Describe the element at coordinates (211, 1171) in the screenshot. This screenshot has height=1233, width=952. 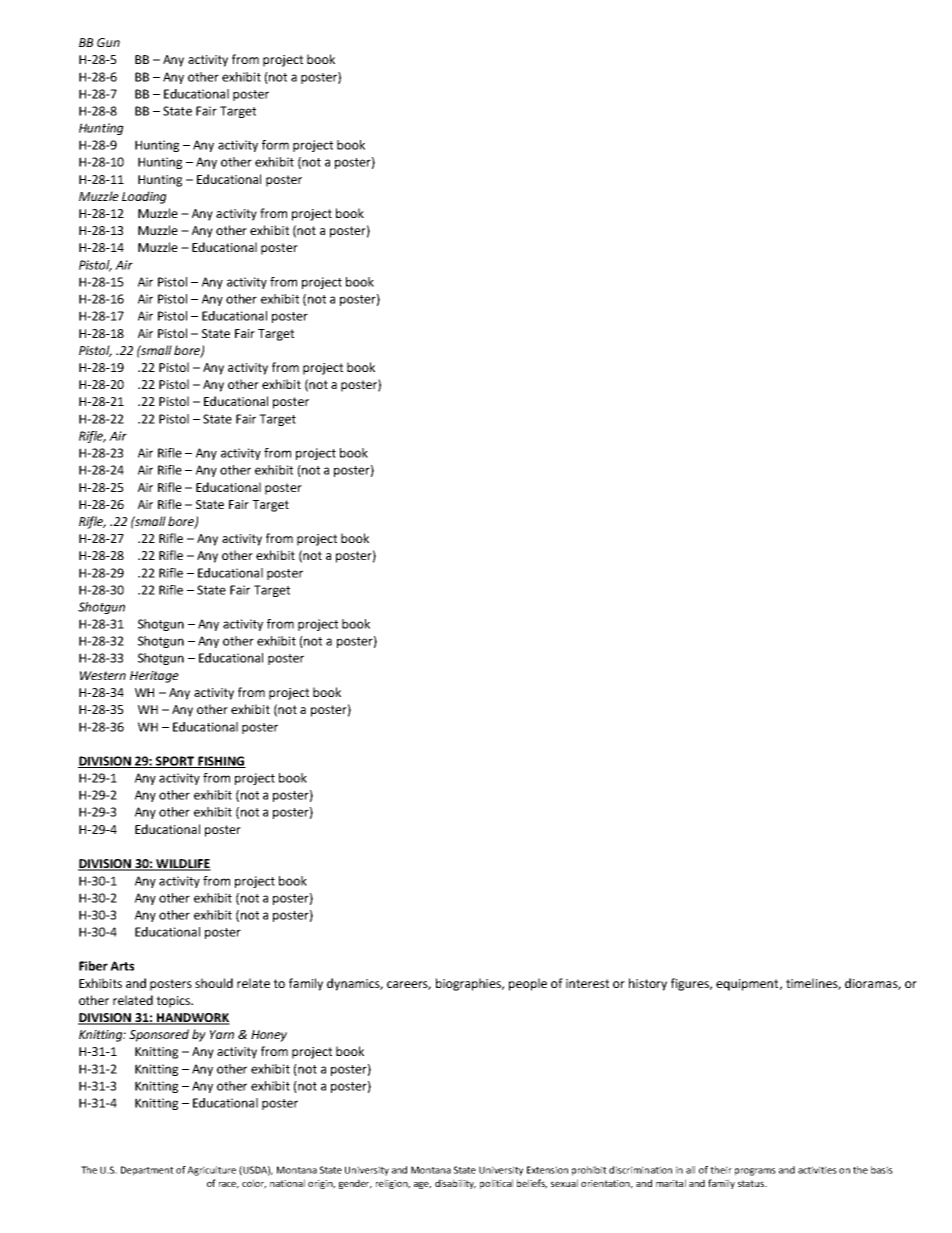
I see `Agriculture` at that location.
